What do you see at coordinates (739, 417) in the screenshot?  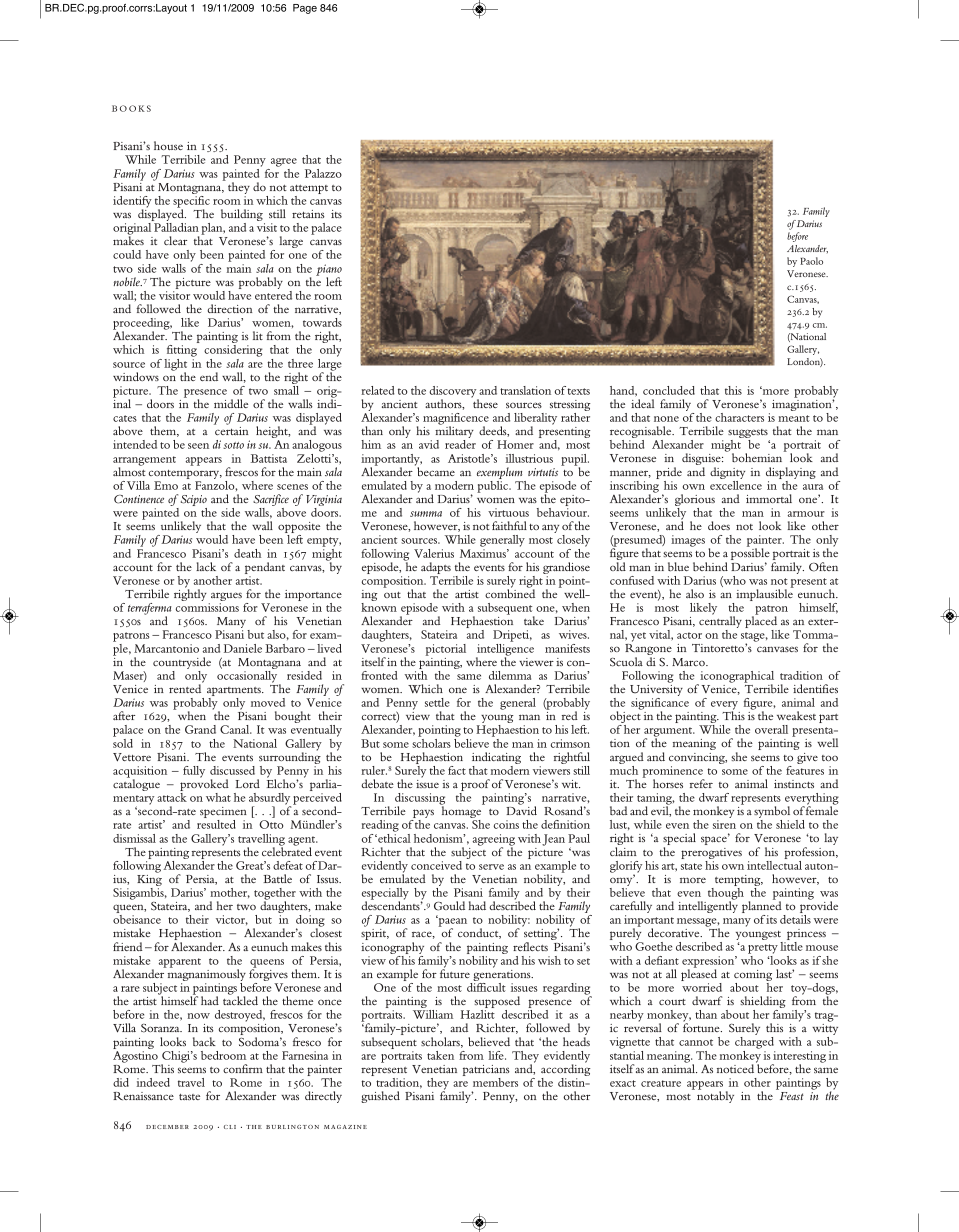 I see `characters` at bounding box center [739, 417].
